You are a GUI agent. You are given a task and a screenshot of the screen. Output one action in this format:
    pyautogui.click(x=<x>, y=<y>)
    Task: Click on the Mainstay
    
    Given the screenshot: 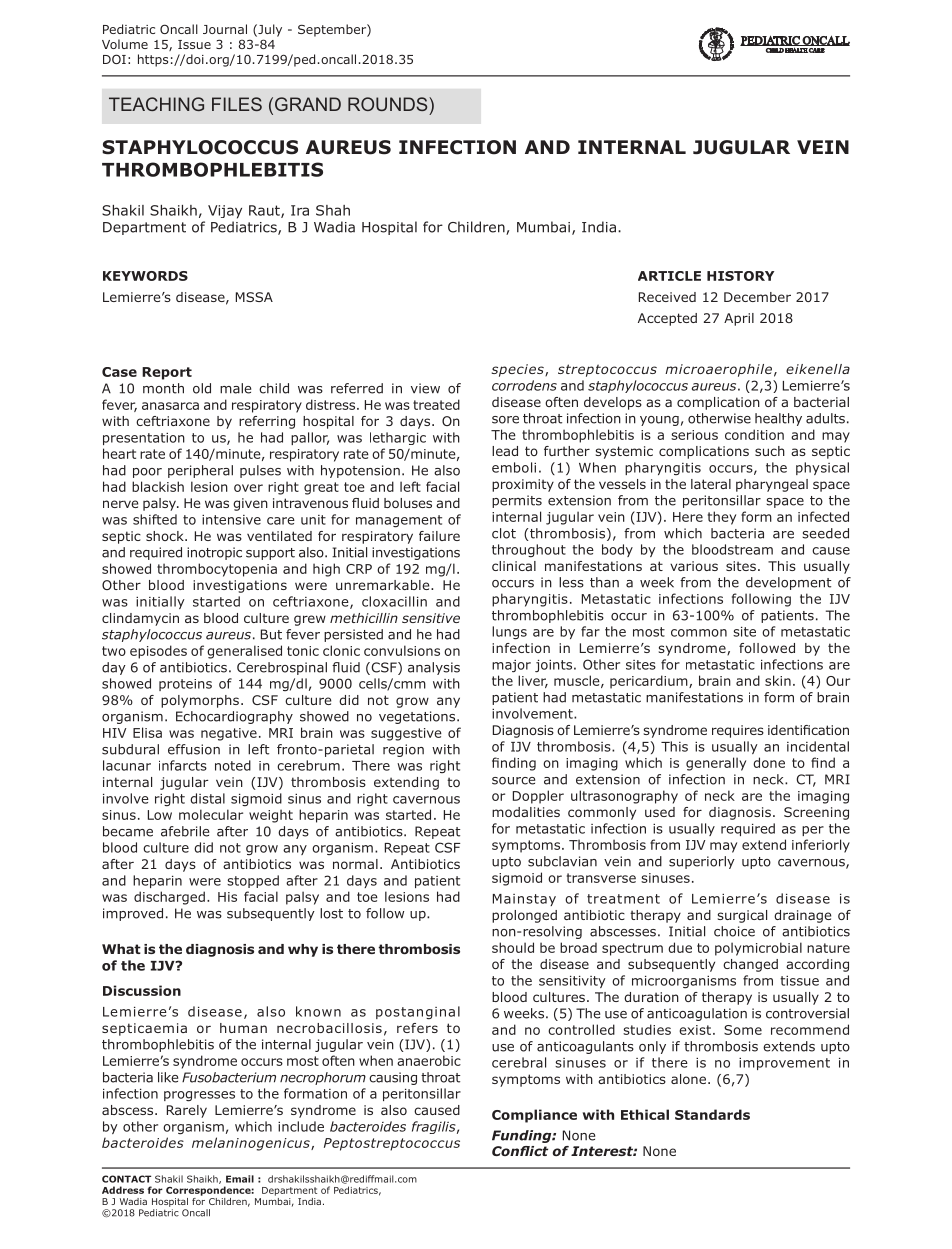 What is the action you would take?
    pyautogui.click(x=524, y=900)
